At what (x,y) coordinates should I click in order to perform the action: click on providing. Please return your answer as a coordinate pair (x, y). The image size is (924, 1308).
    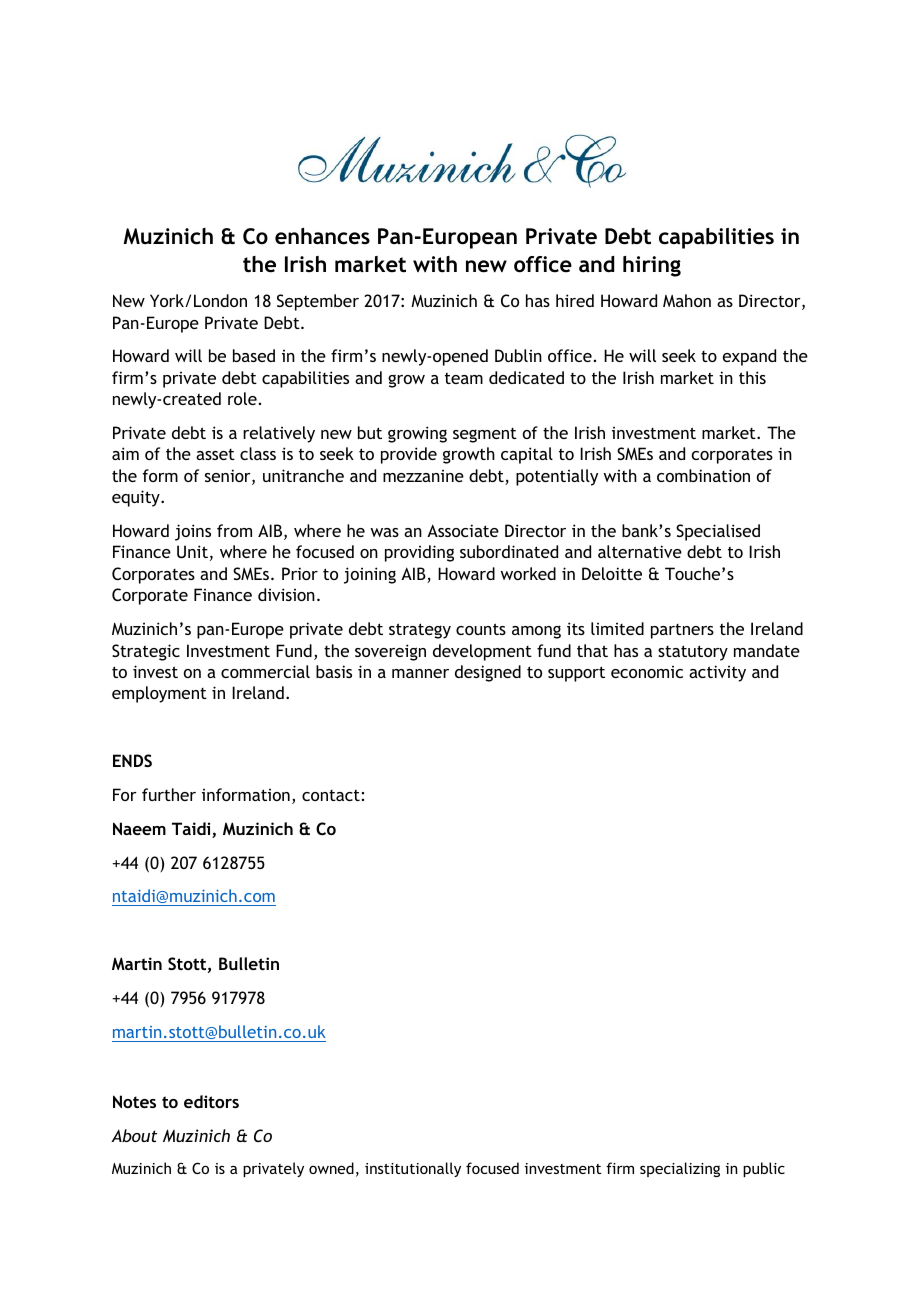
    Looking at the image, I should click on (419, 553).
